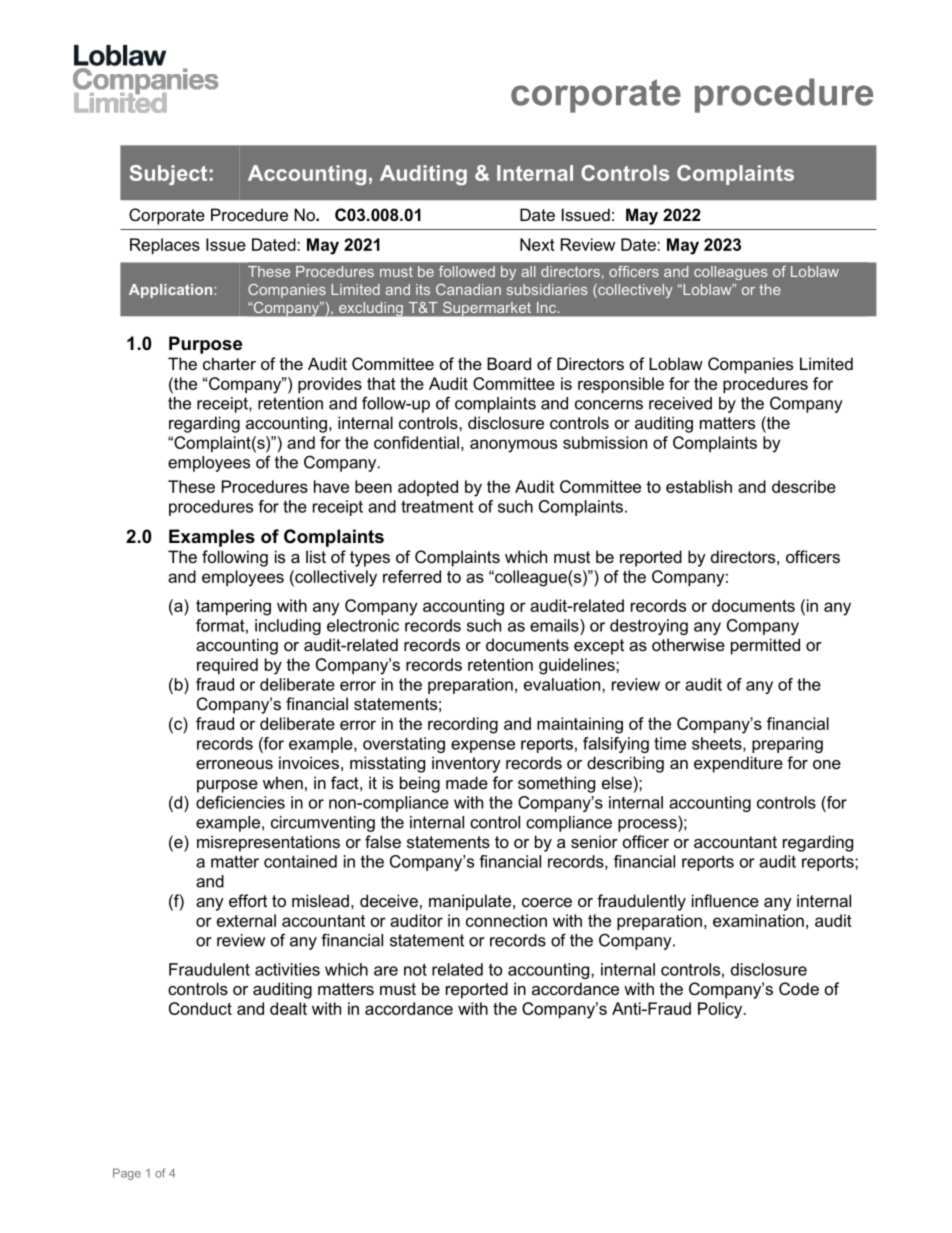  Describe the element at coordinates (233, 607) in the image. I see `tampering` at that location.
